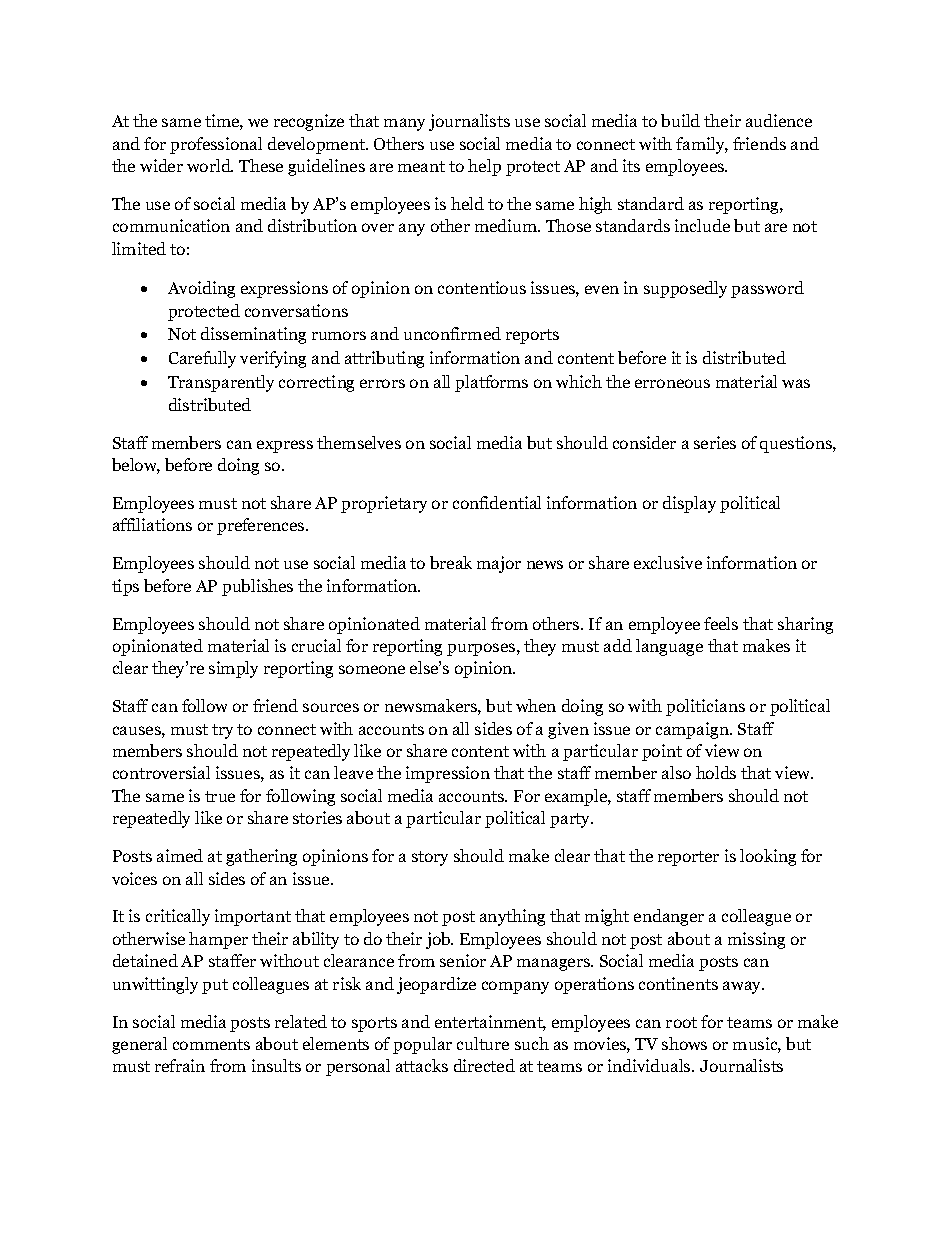 The image size is (952, 1233). What do you see at coordinates (451, 562) in the image?
I see `break` at bounding box center [451, 562].
